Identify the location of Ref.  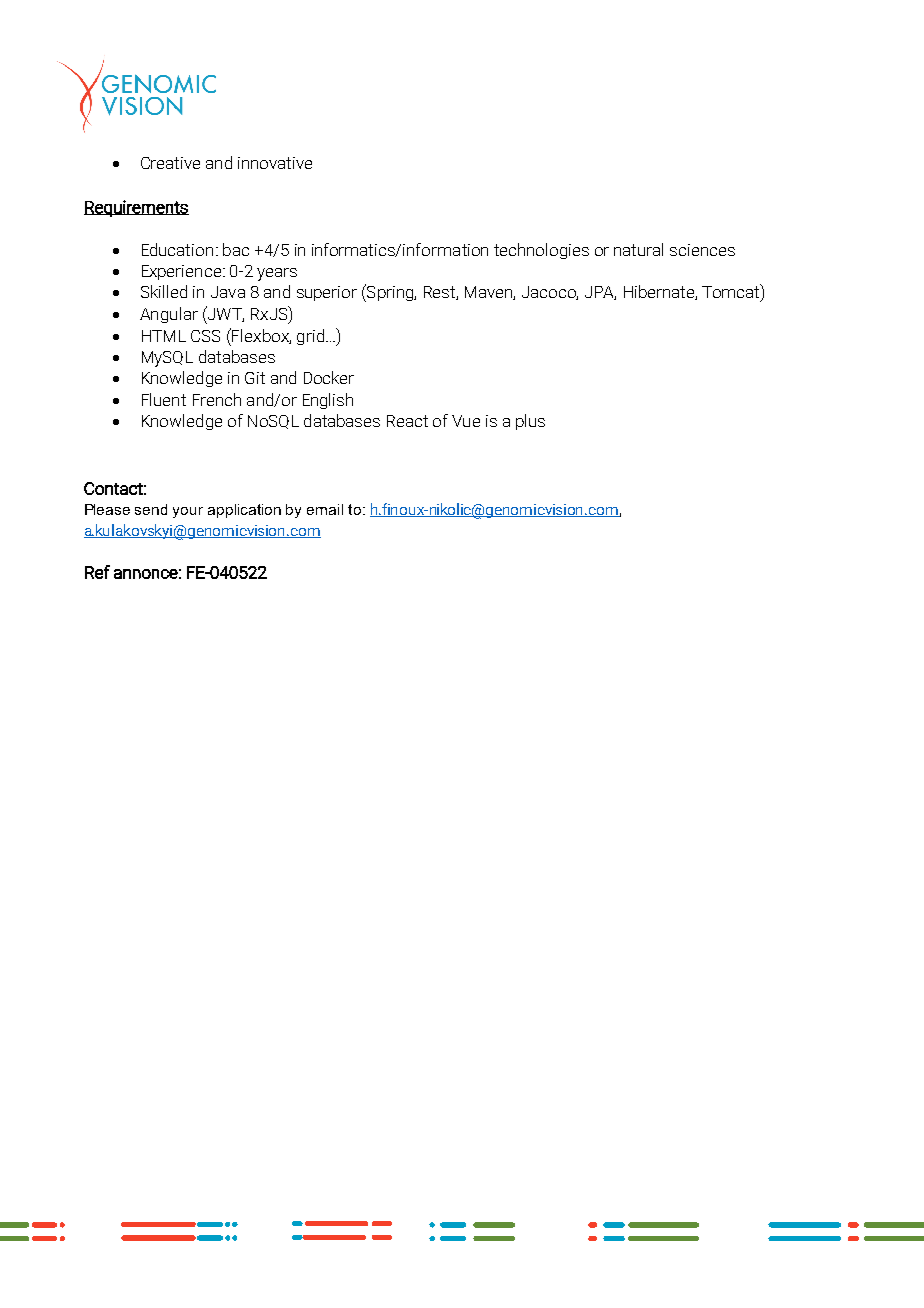
(97, 572).
